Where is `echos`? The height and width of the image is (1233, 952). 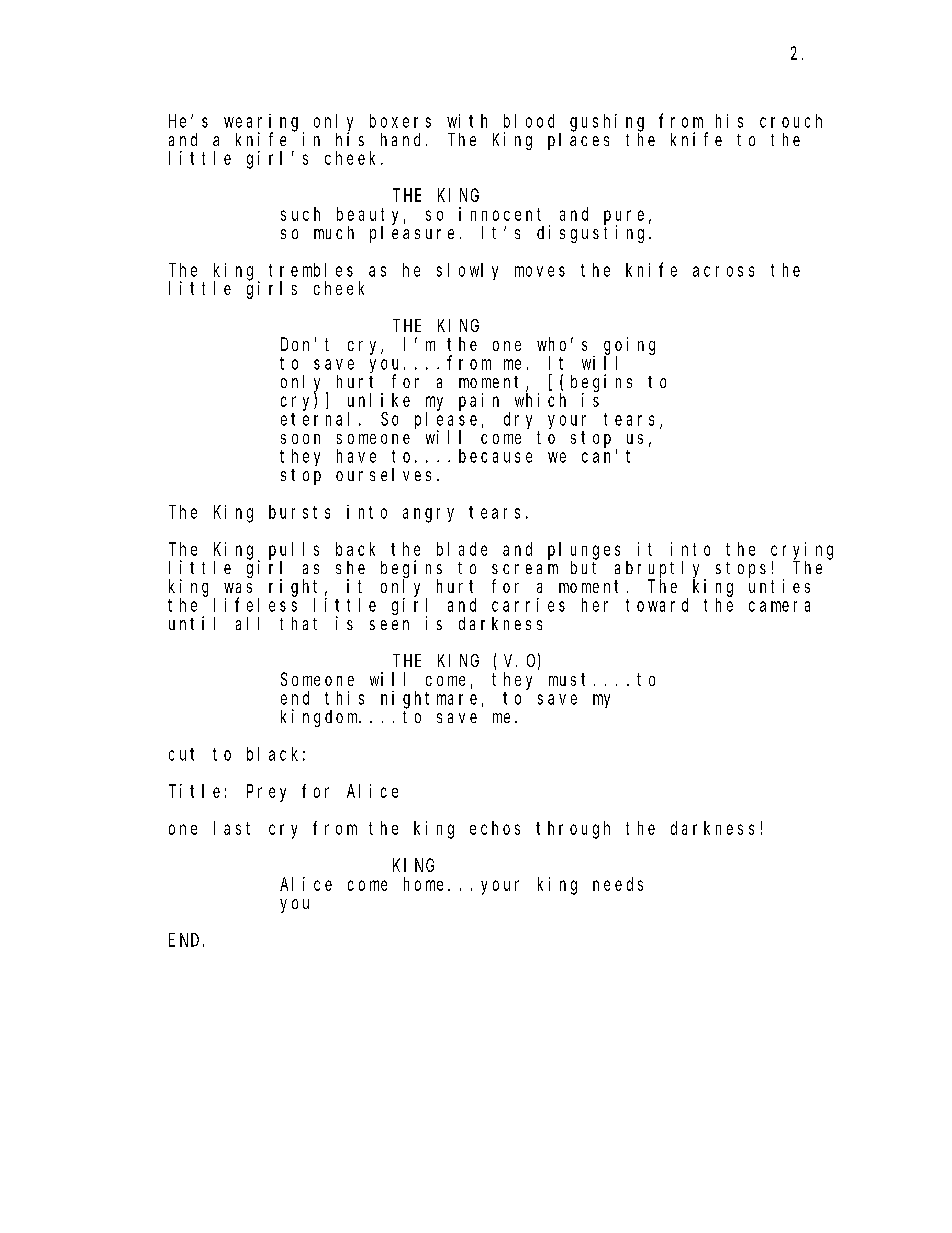
echos is located at coordinates (495, 828).
